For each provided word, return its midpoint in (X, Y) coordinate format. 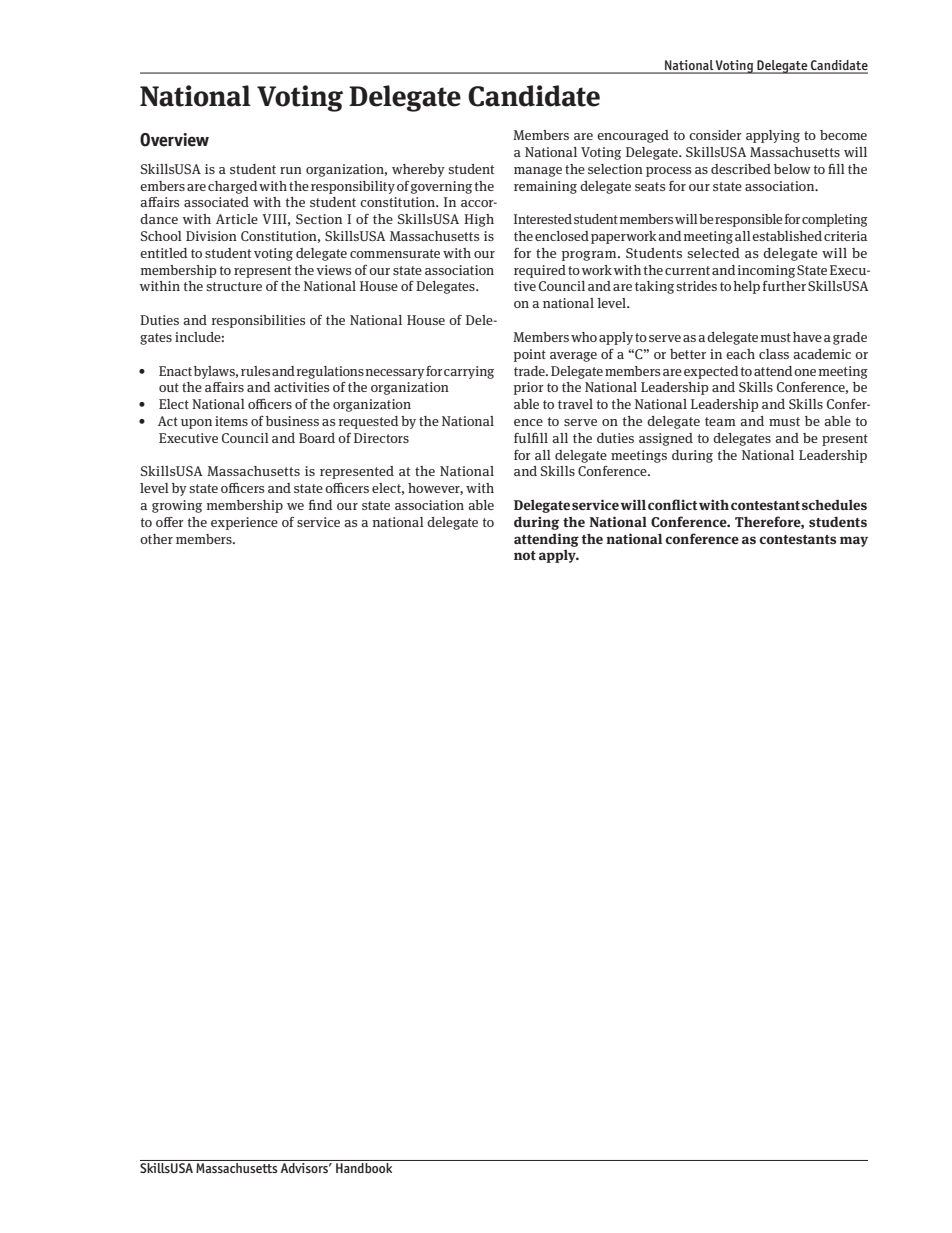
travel (575, 404)
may (854, 541)
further (784, 286)
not (525, 555)
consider (715, 135)
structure (234, 286)
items (231, 421)
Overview (174, 140)
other (156, 539)
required (540, 271)
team (720, 421)
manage (538, 172)
